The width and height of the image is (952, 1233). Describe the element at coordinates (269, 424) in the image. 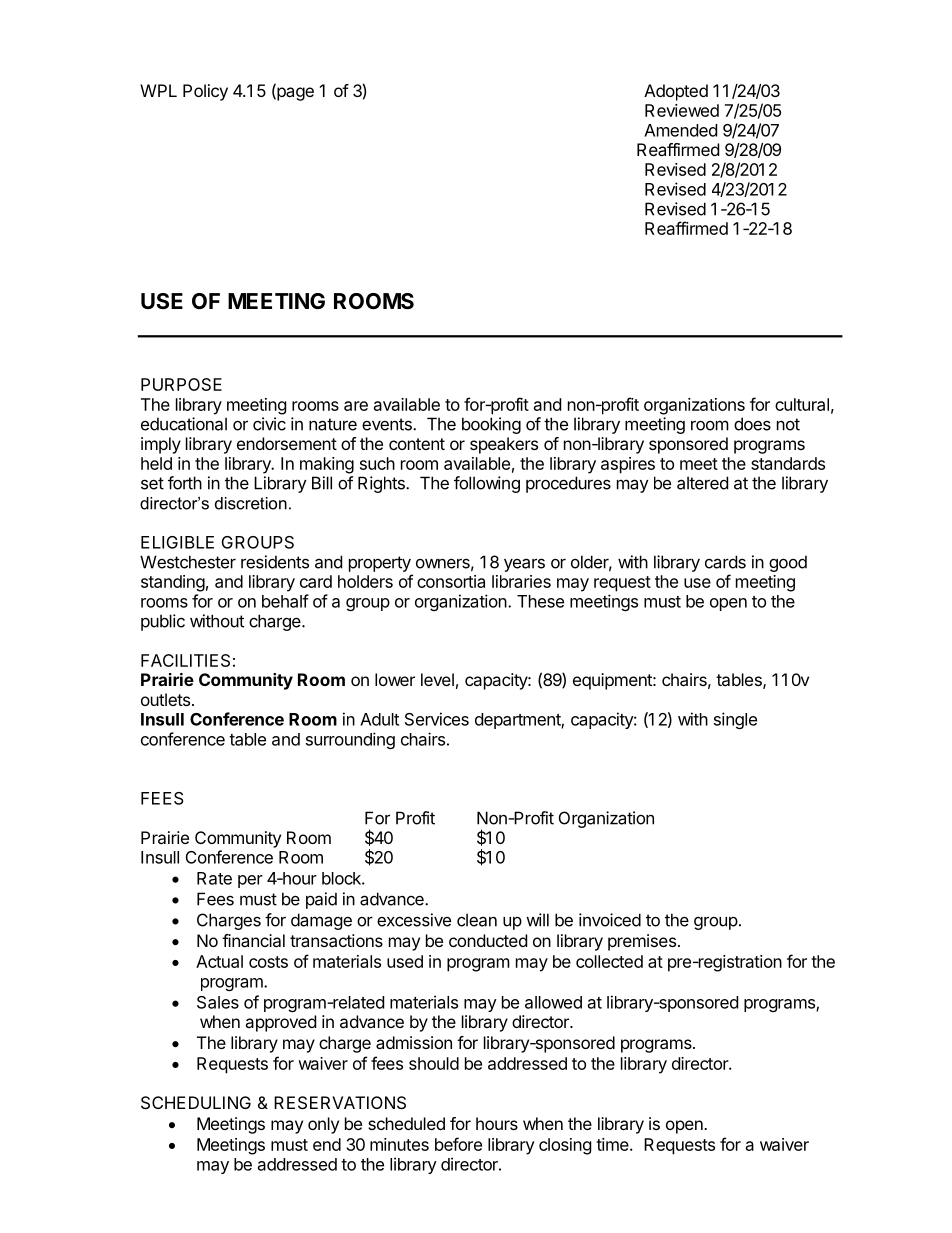

I see `civic` at that location.
